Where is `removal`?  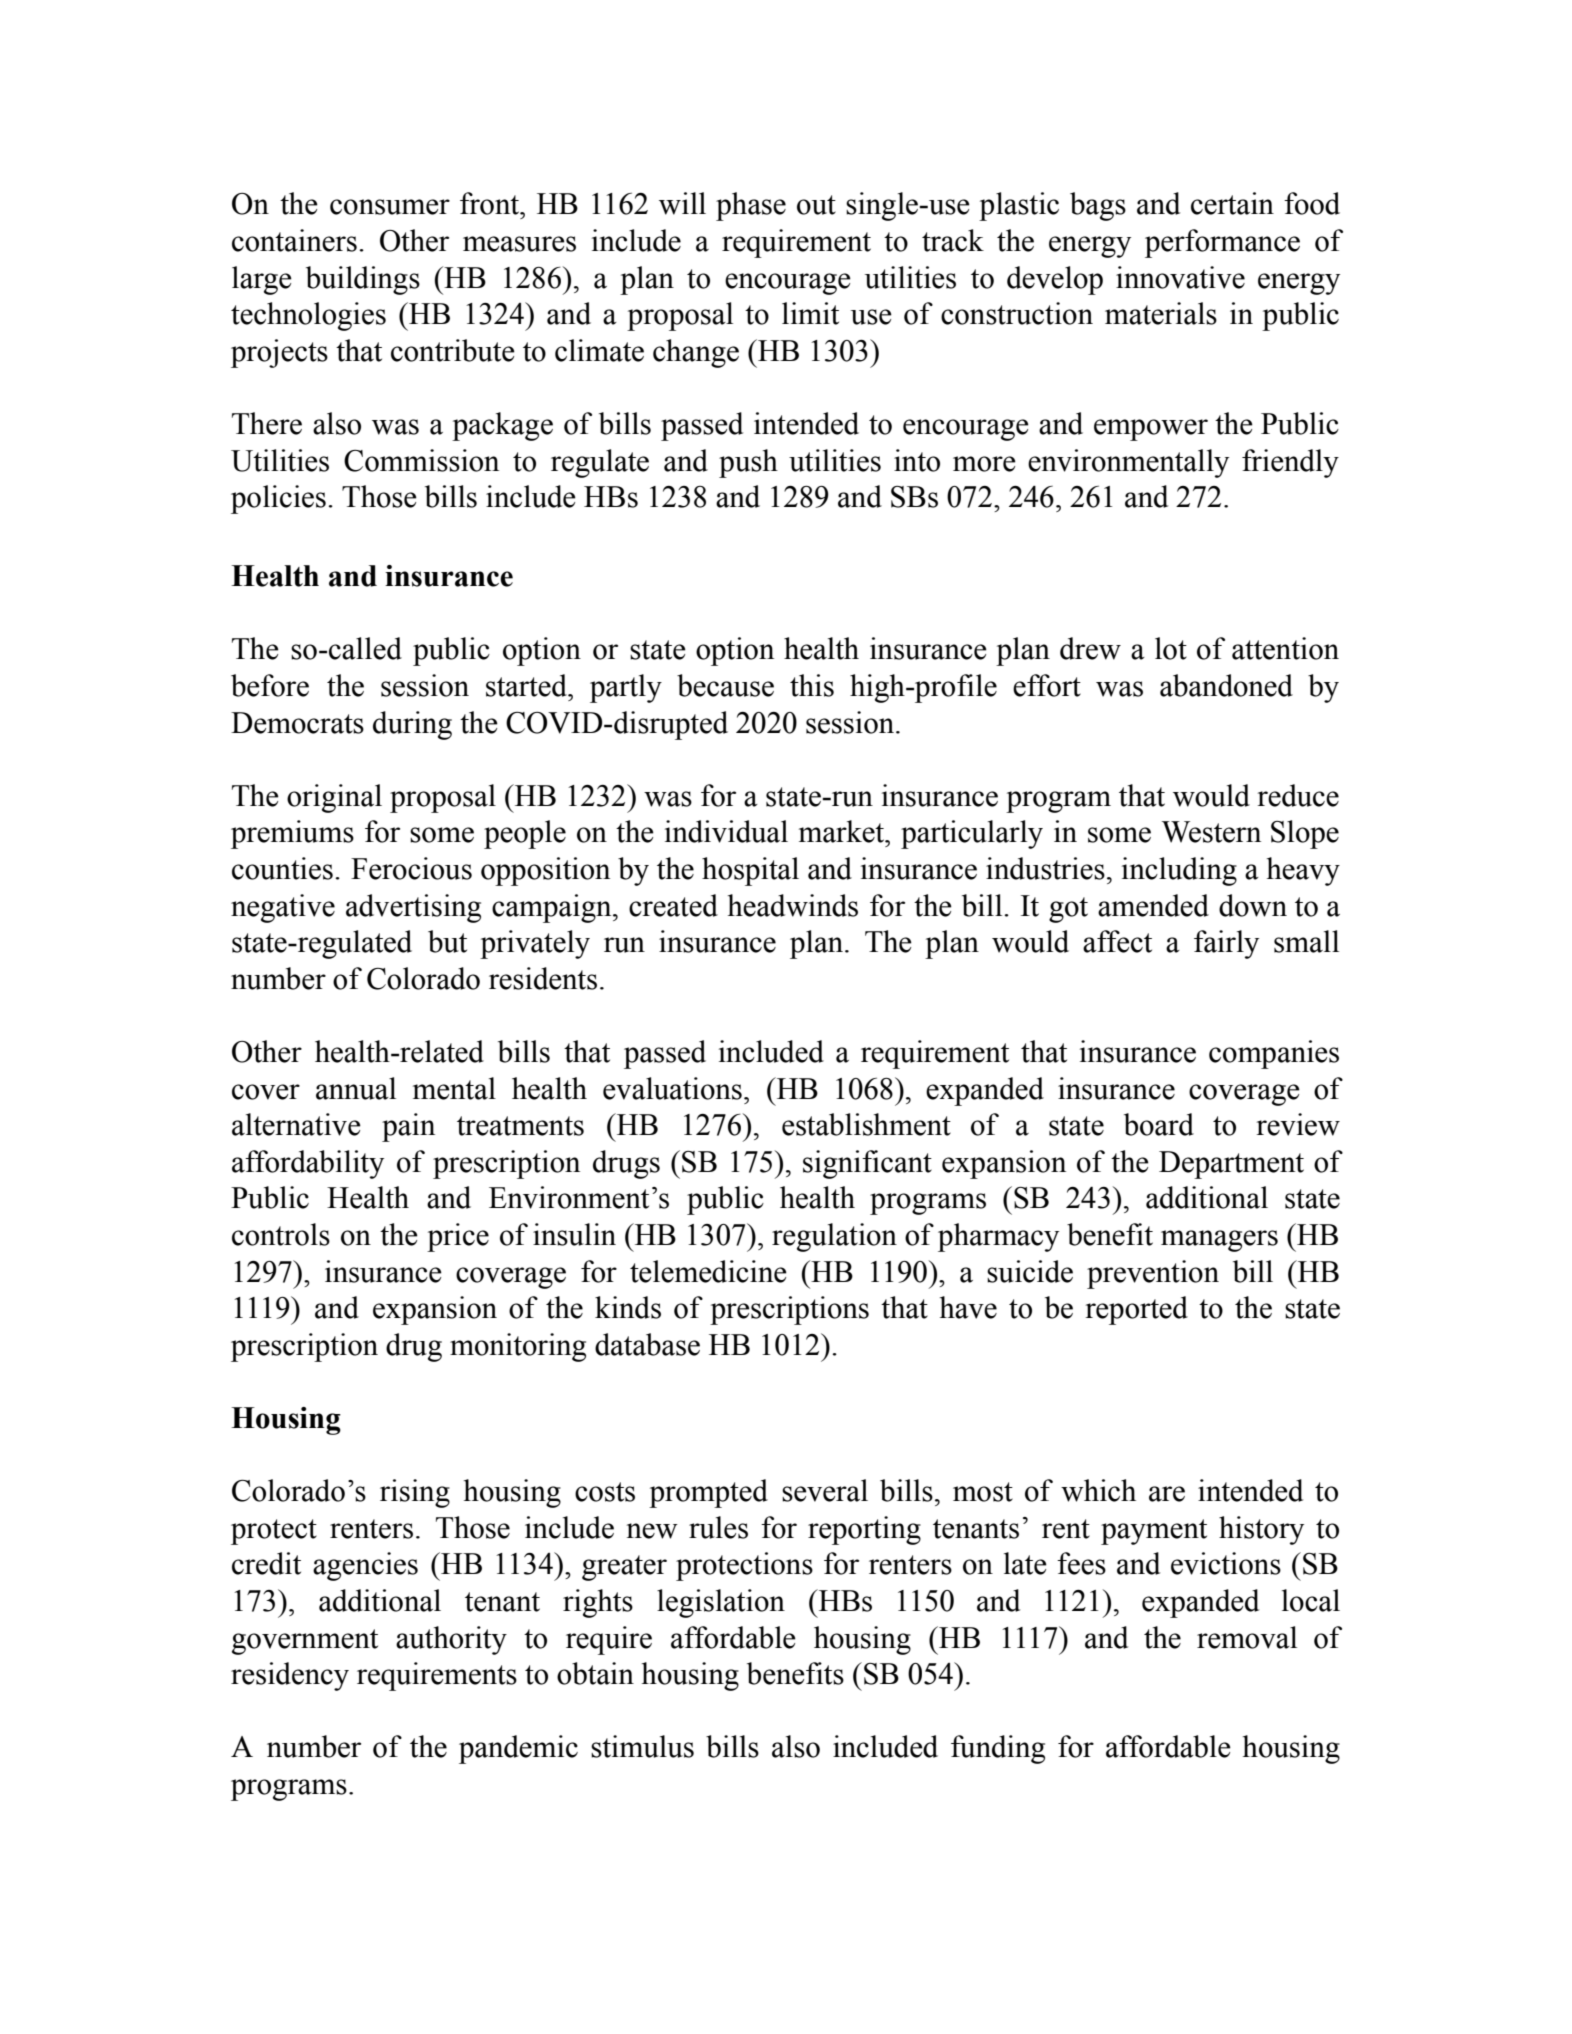
removal is located at coordinates (1247, 1637).
